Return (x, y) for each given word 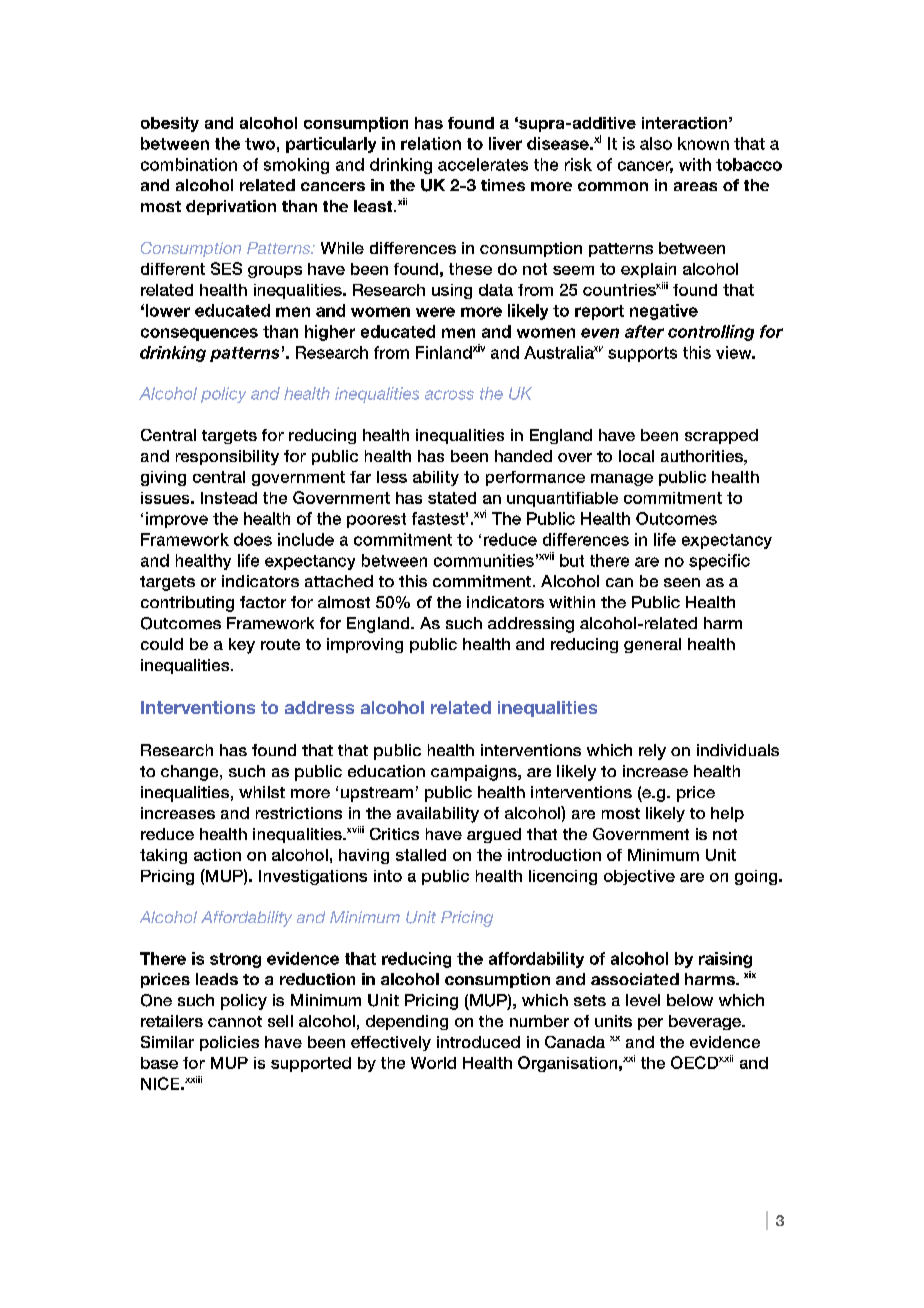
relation (431, 143)
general (652, 645)
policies (229, 1043)
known (703, 143)
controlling (711, 333)
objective (639, 877)
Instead (229, 498)
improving (365, 645)
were (435, 312)
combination (189, 164)
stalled (421, 855)
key (242, 646)
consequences (199, 334)
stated (452, 498)
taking (163, 856)
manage (622, 480)
